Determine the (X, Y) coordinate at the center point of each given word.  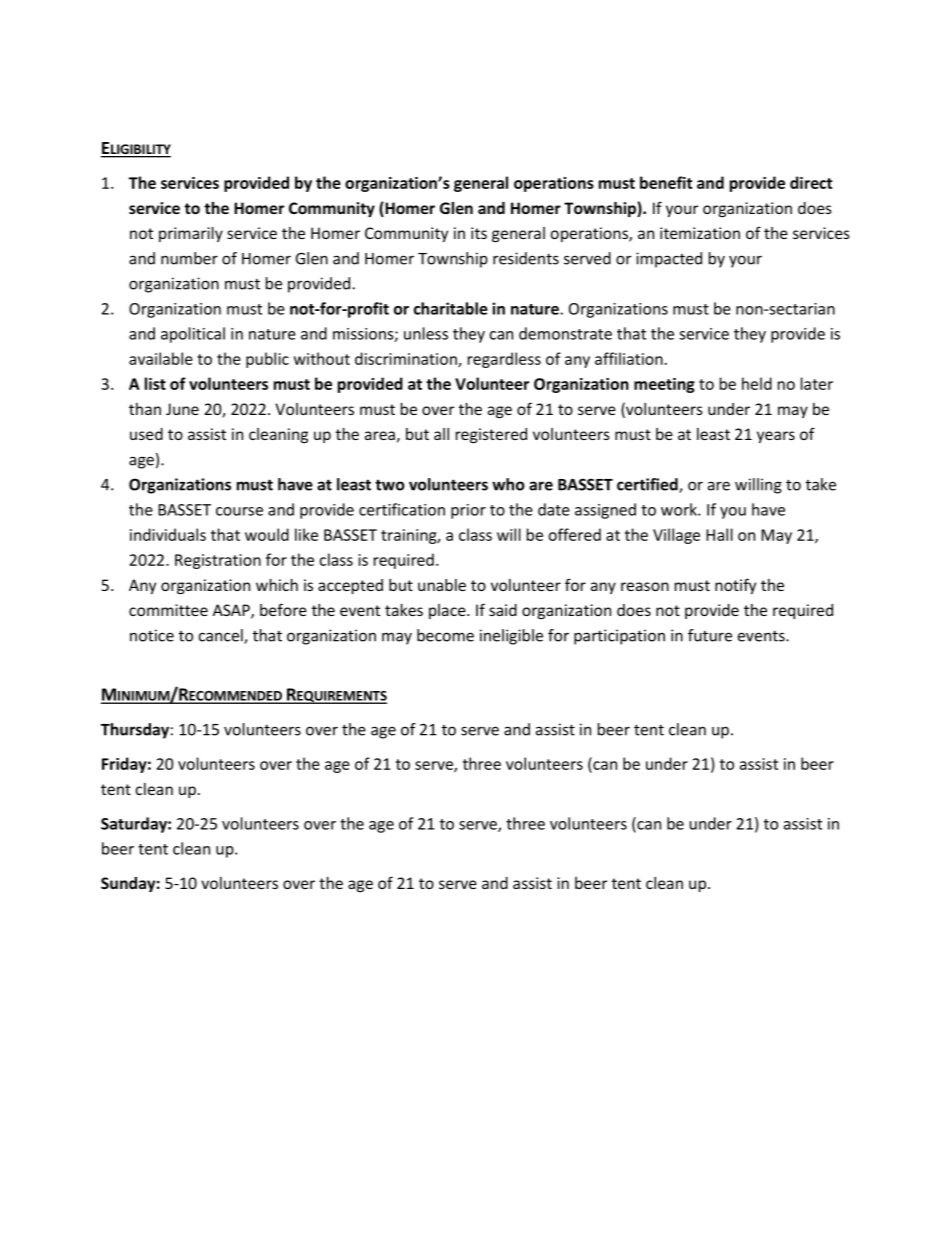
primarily (191, 234)
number (189, 258)
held (757, 383)
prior (468, 511)
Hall (719, 534)
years (776, 437)
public (267, 360)
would (267, 534)
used (146, 434)
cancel (222, 636)
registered (491, 436)
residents (526, 258)
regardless (504, 360)
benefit (666, 182)
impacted (669, 260)
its (479, 233)
